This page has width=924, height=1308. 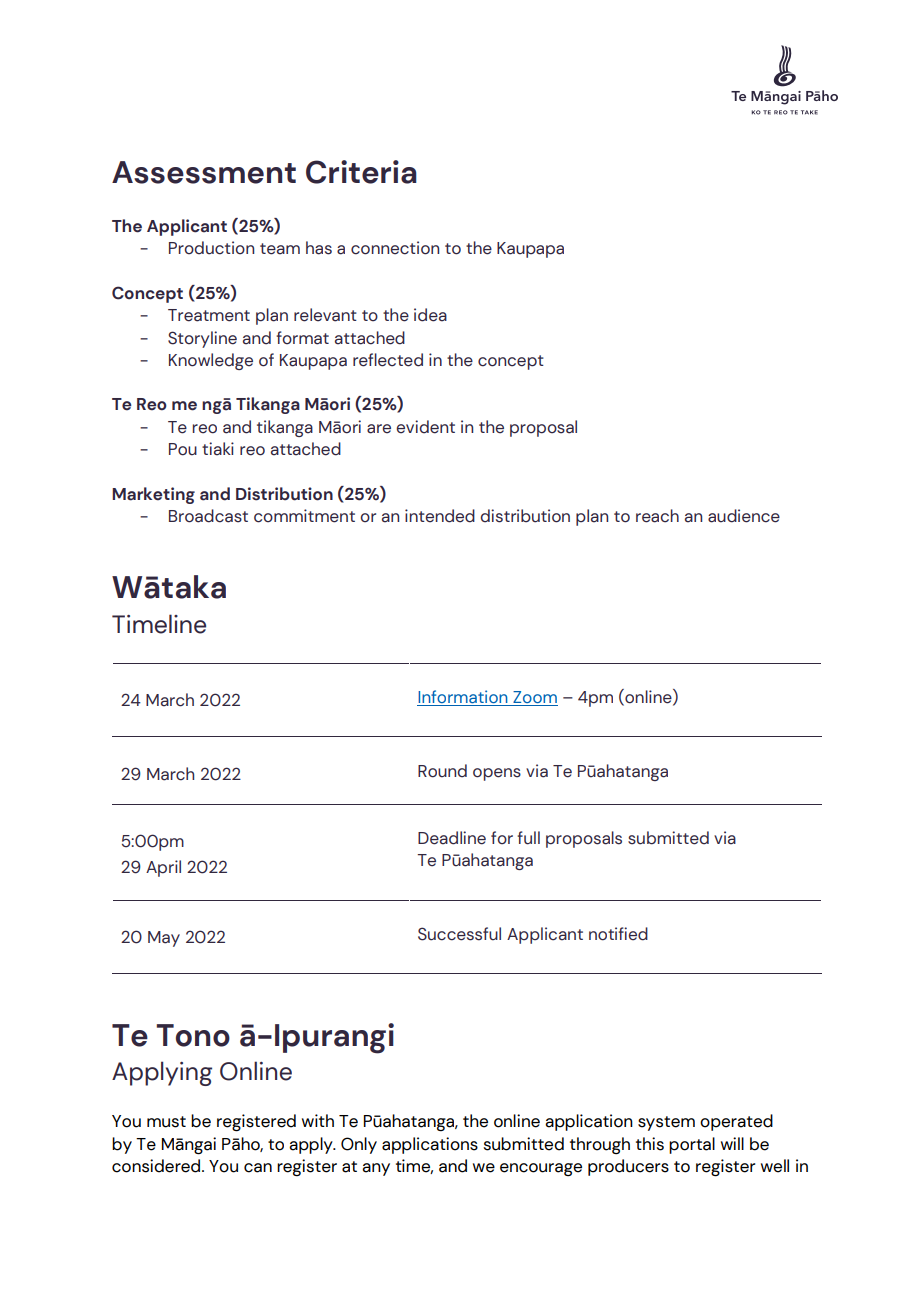 I want to click on Assessment, so click(x=204, y=172).
